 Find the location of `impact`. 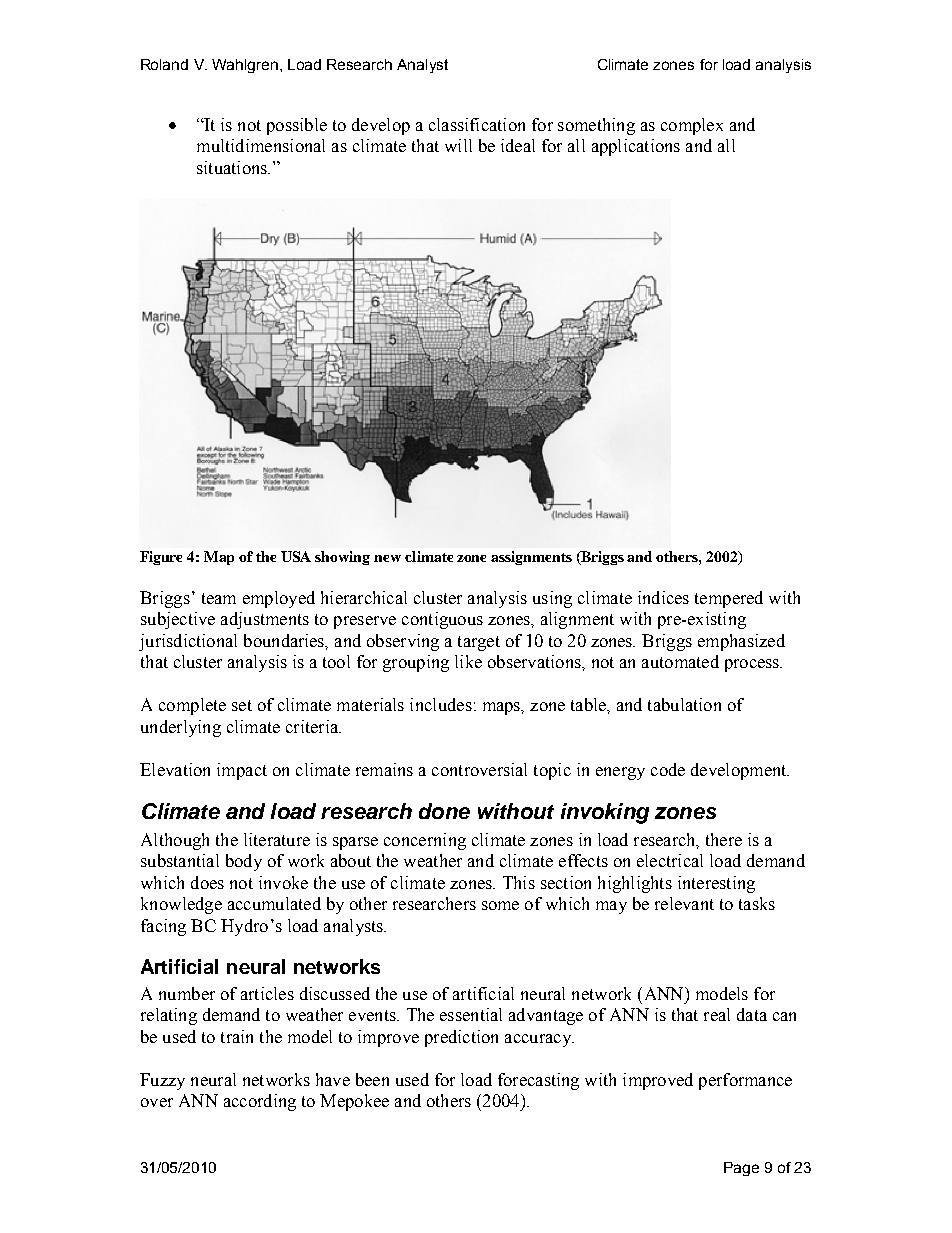

impact is located at coordinates (242, 771).
